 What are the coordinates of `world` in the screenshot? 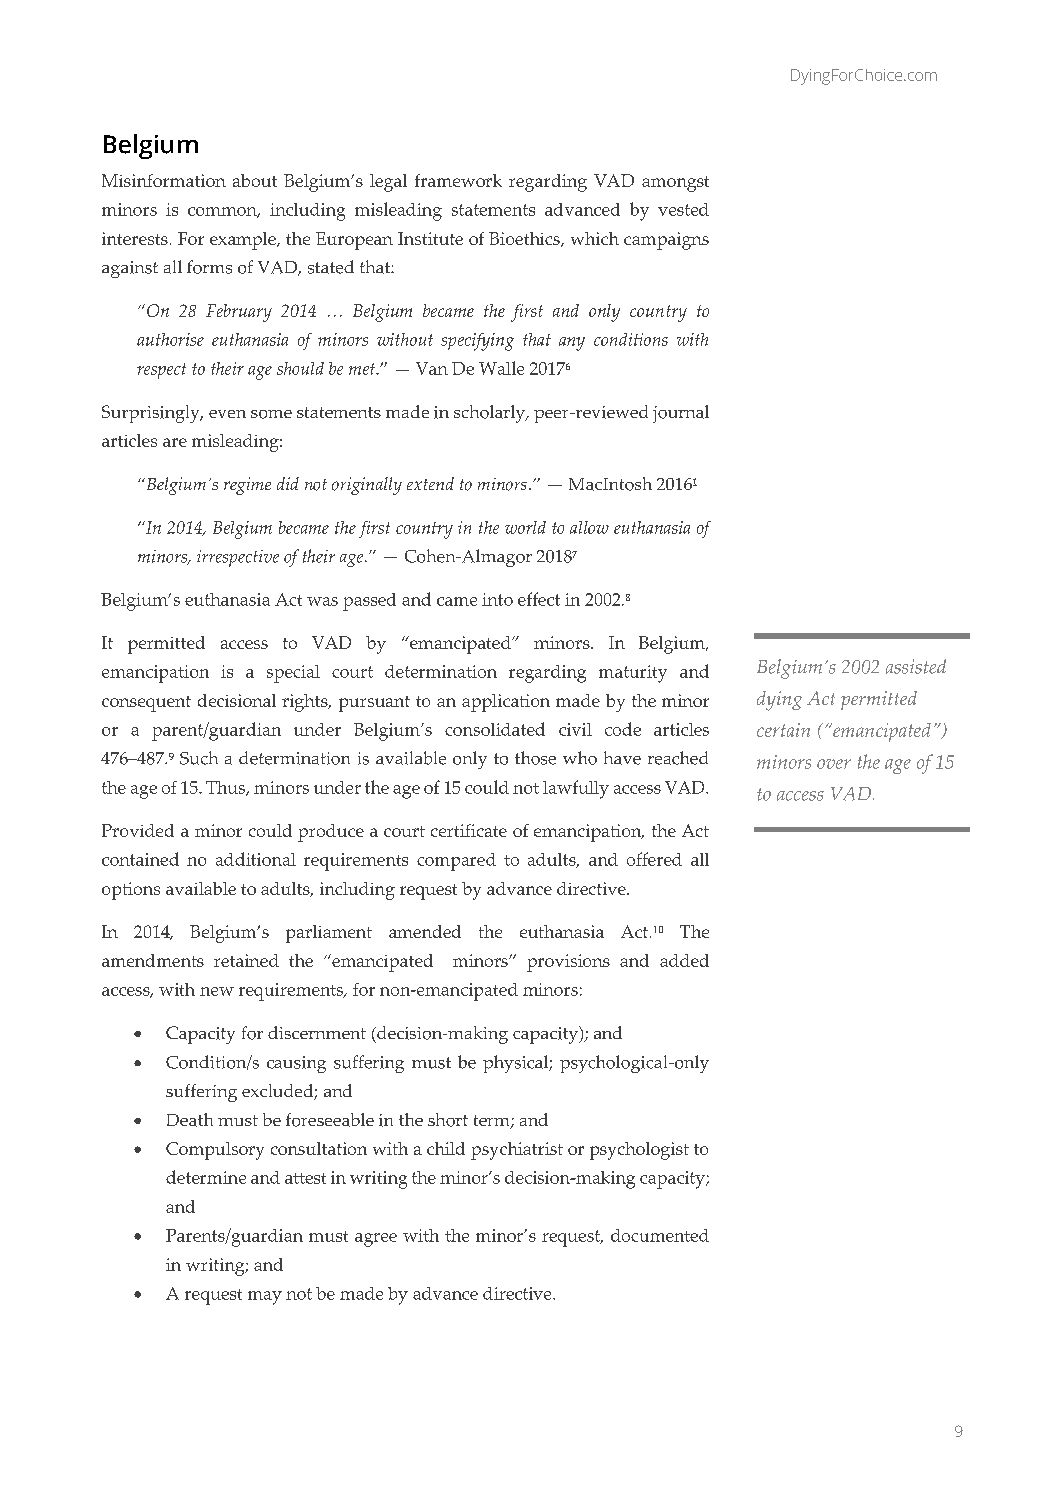 It's located at (525, 527).
